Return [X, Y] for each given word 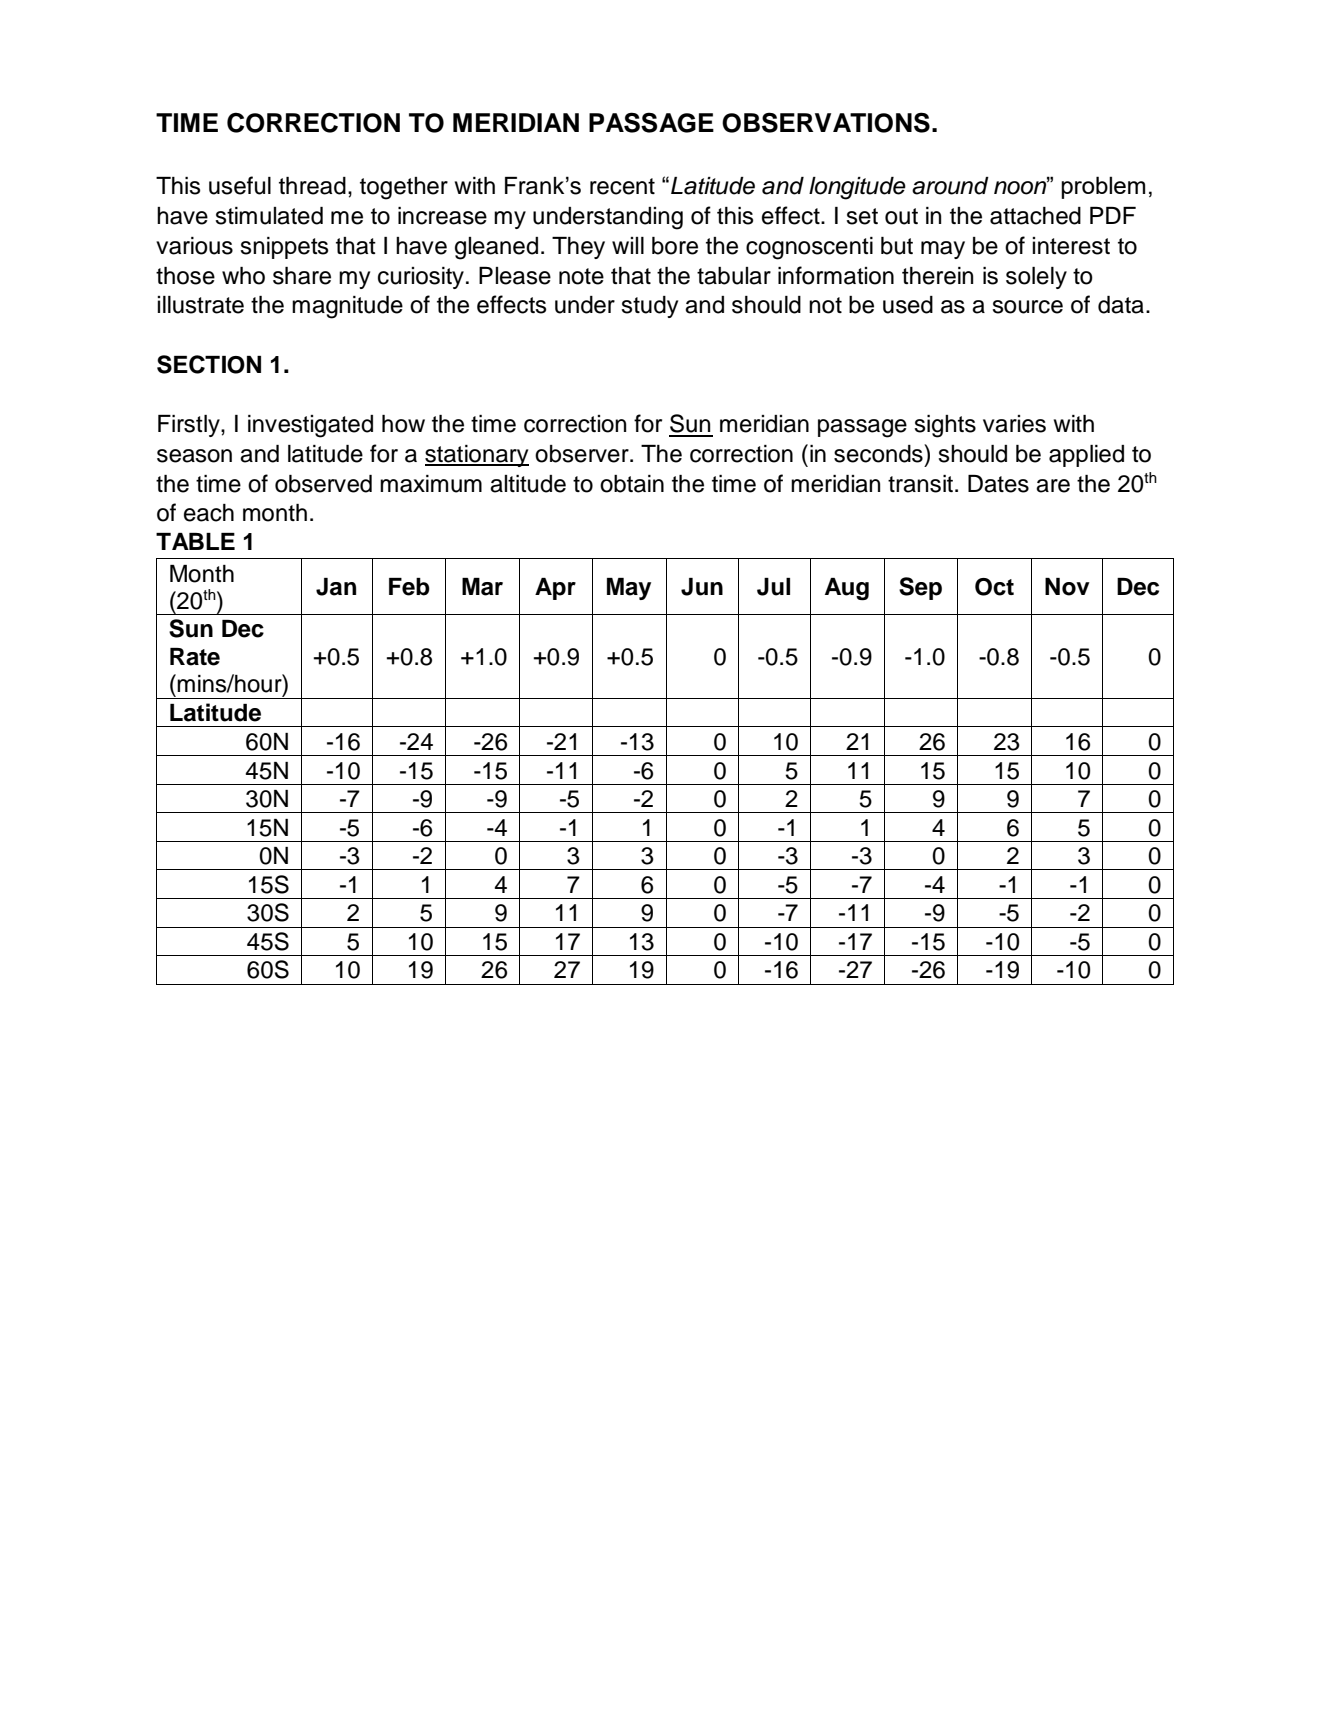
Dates [998, 484]
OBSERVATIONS [826, 122]
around [950, 186]
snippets [284, 248]
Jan [336, 587]
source [1027, 307]
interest [1071, 246]
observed [323, 484]
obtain [632, 484]
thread [312, 186]
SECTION [209, 364]
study [649, 307]
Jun [702, 587]
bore [675, 246]
